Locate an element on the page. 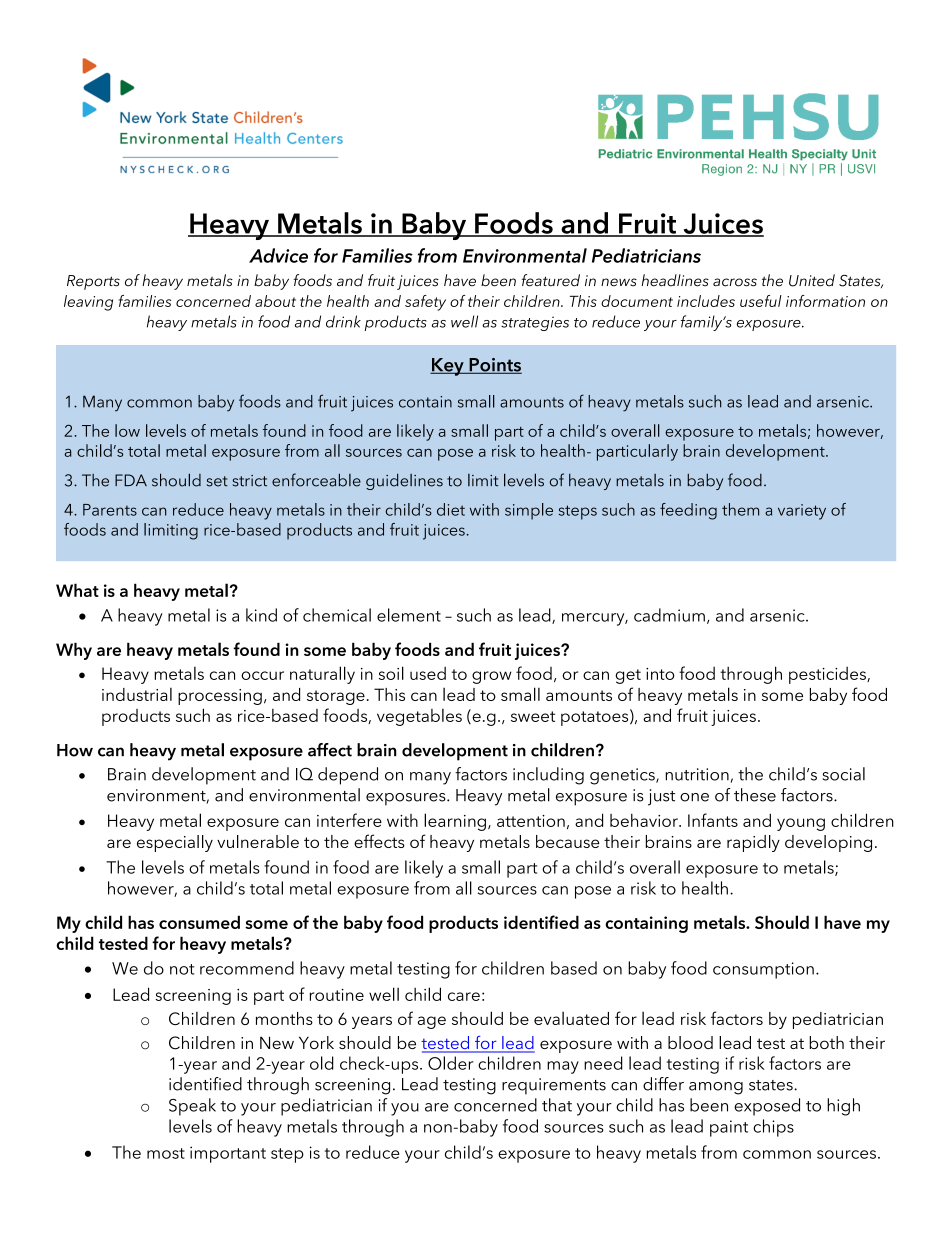  them is located at coordinates (740, 509).
